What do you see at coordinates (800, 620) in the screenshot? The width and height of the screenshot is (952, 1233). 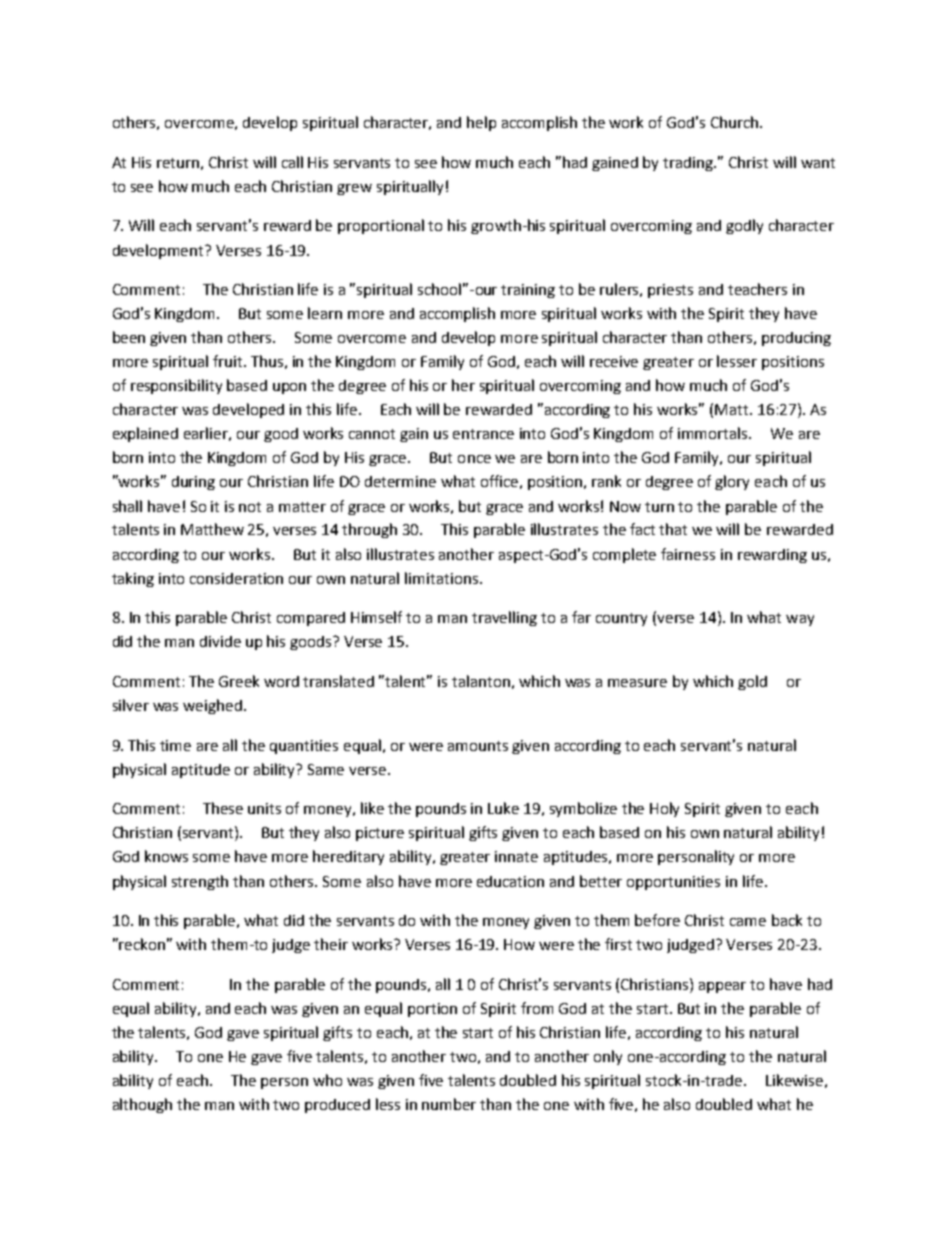 I see `way` at bounding box center [800, 620].
